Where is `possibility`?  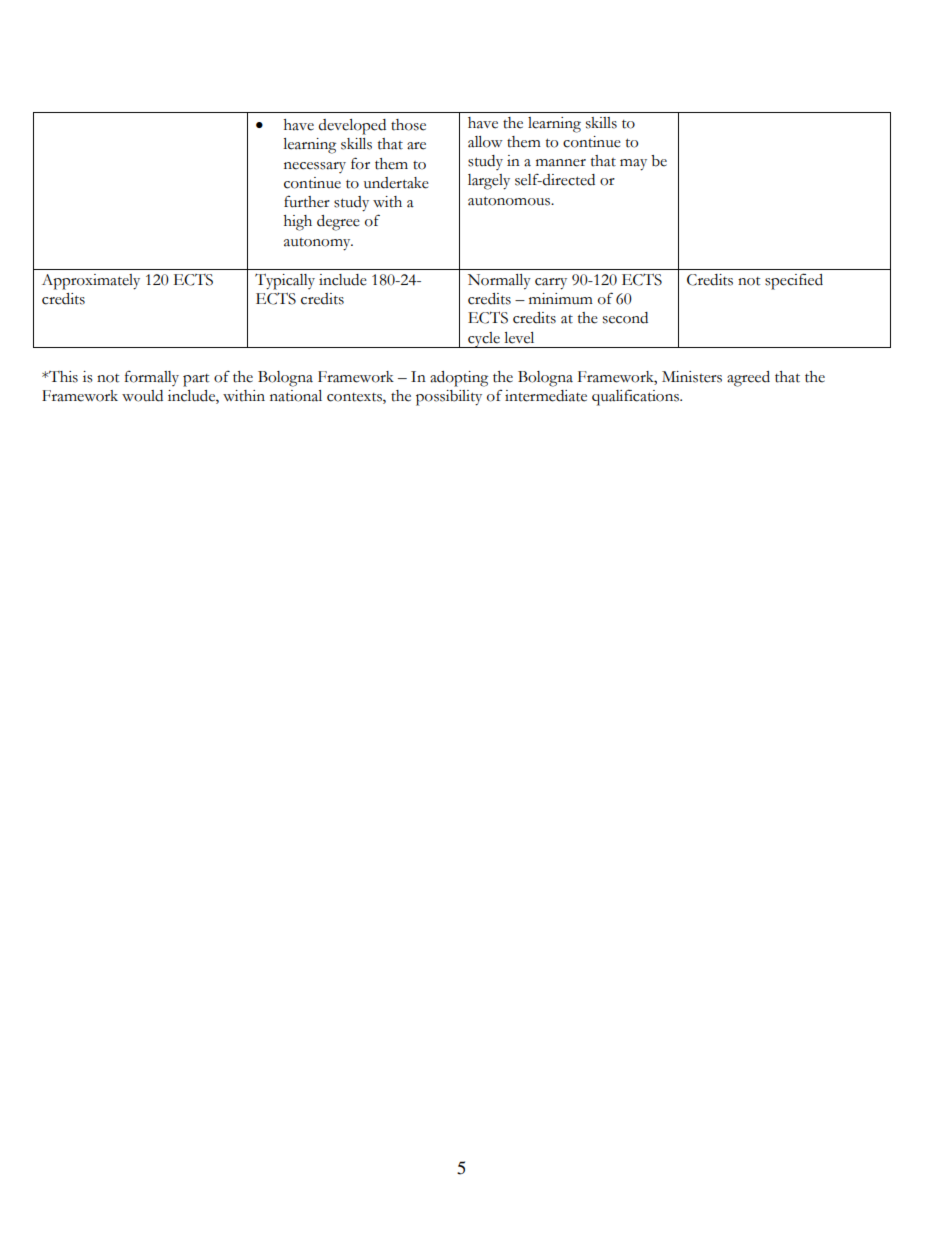
possibility is located at coordinates (449, 398).
